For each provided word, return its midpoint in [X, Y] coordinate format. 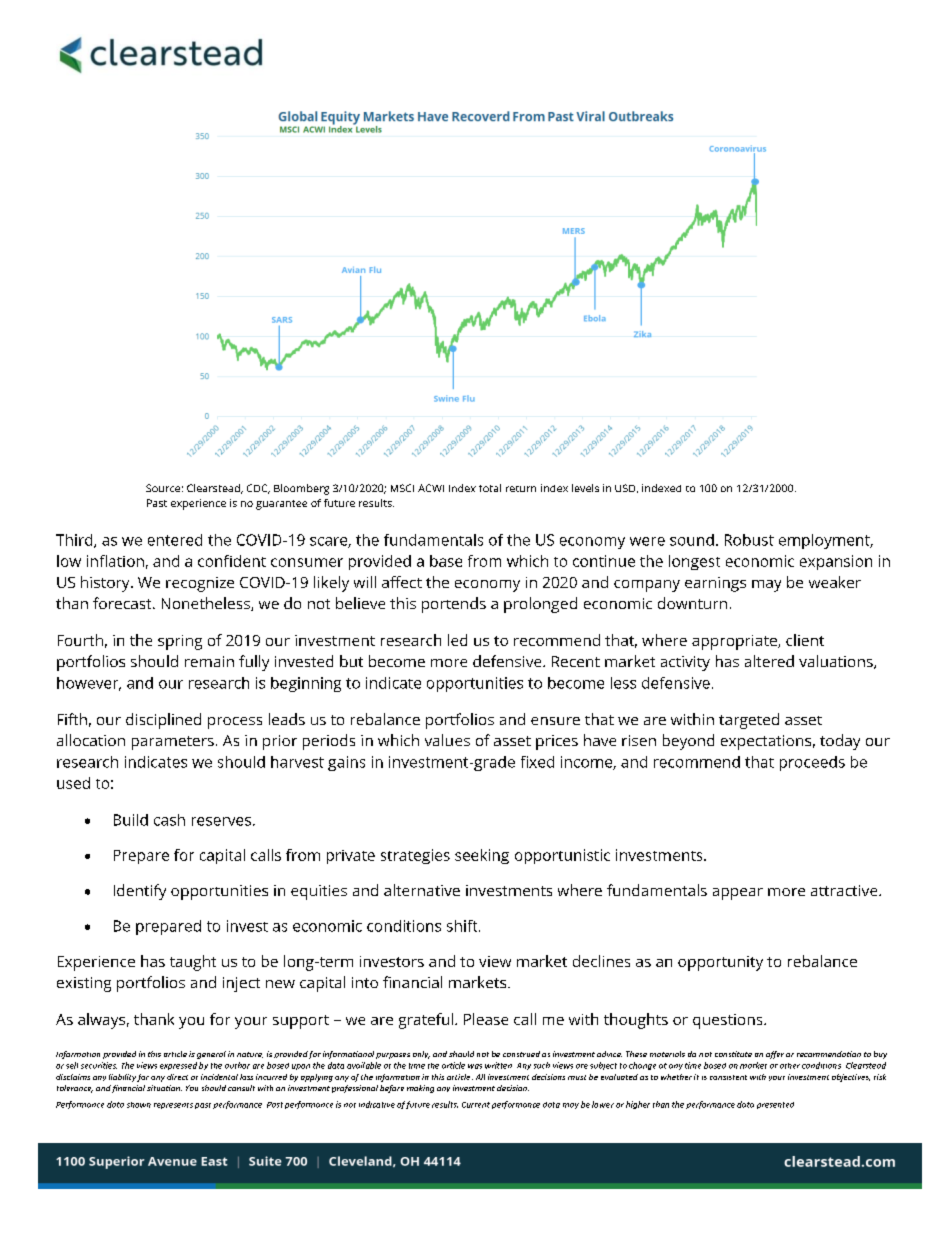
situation [164, 1088]
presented [775, 1105]
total [490, 488]
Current [476, 1105]
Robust [749, 540]
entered [175, 540]
